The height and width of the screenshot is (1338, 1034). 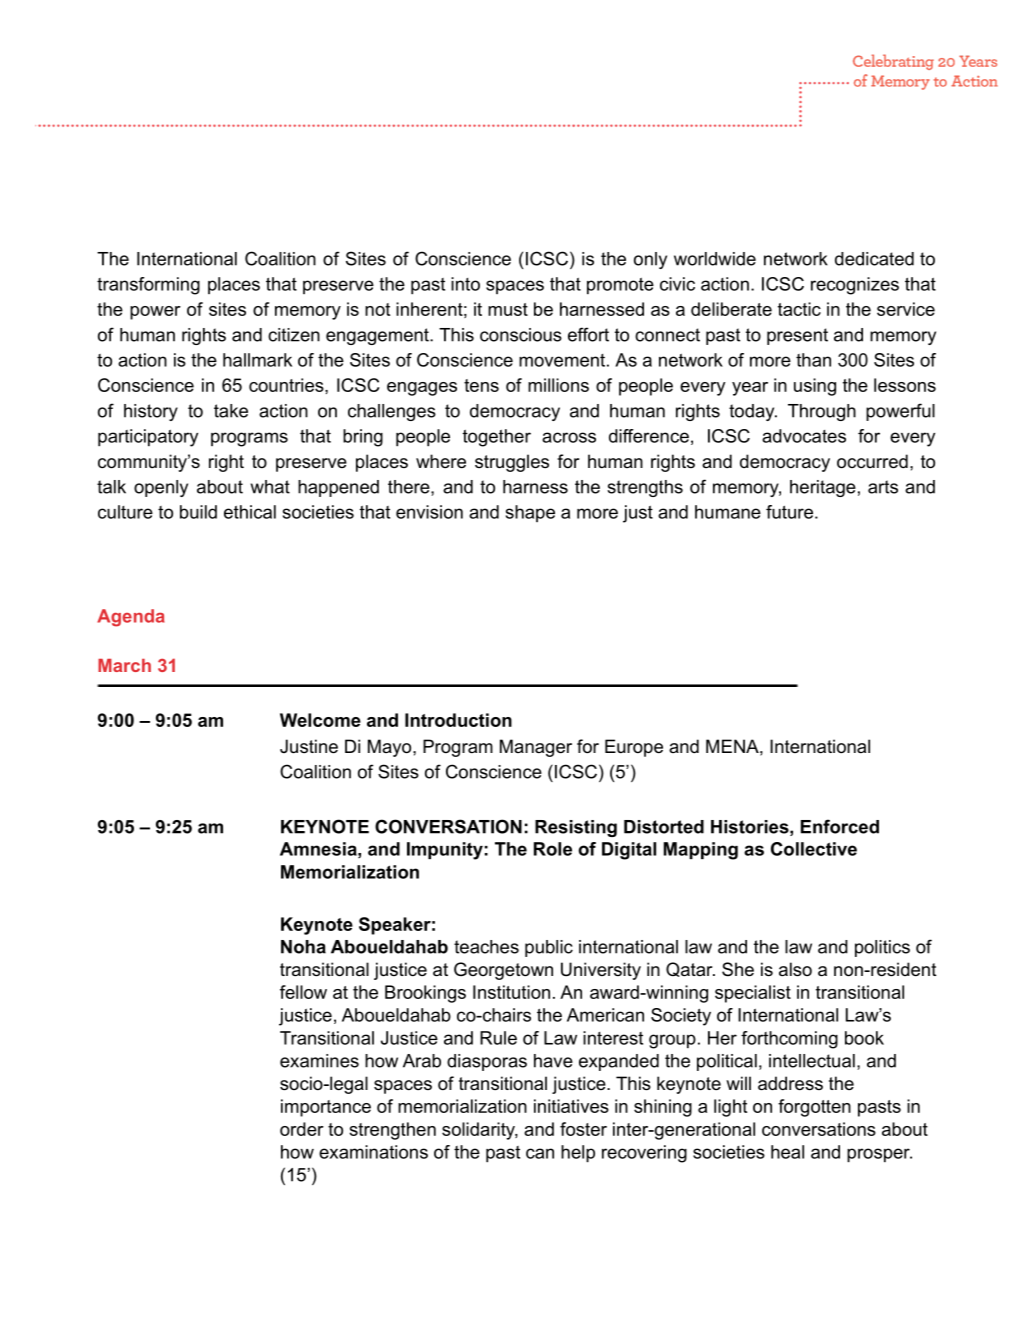 I want to click on shape, so click(x=530, y=513).
